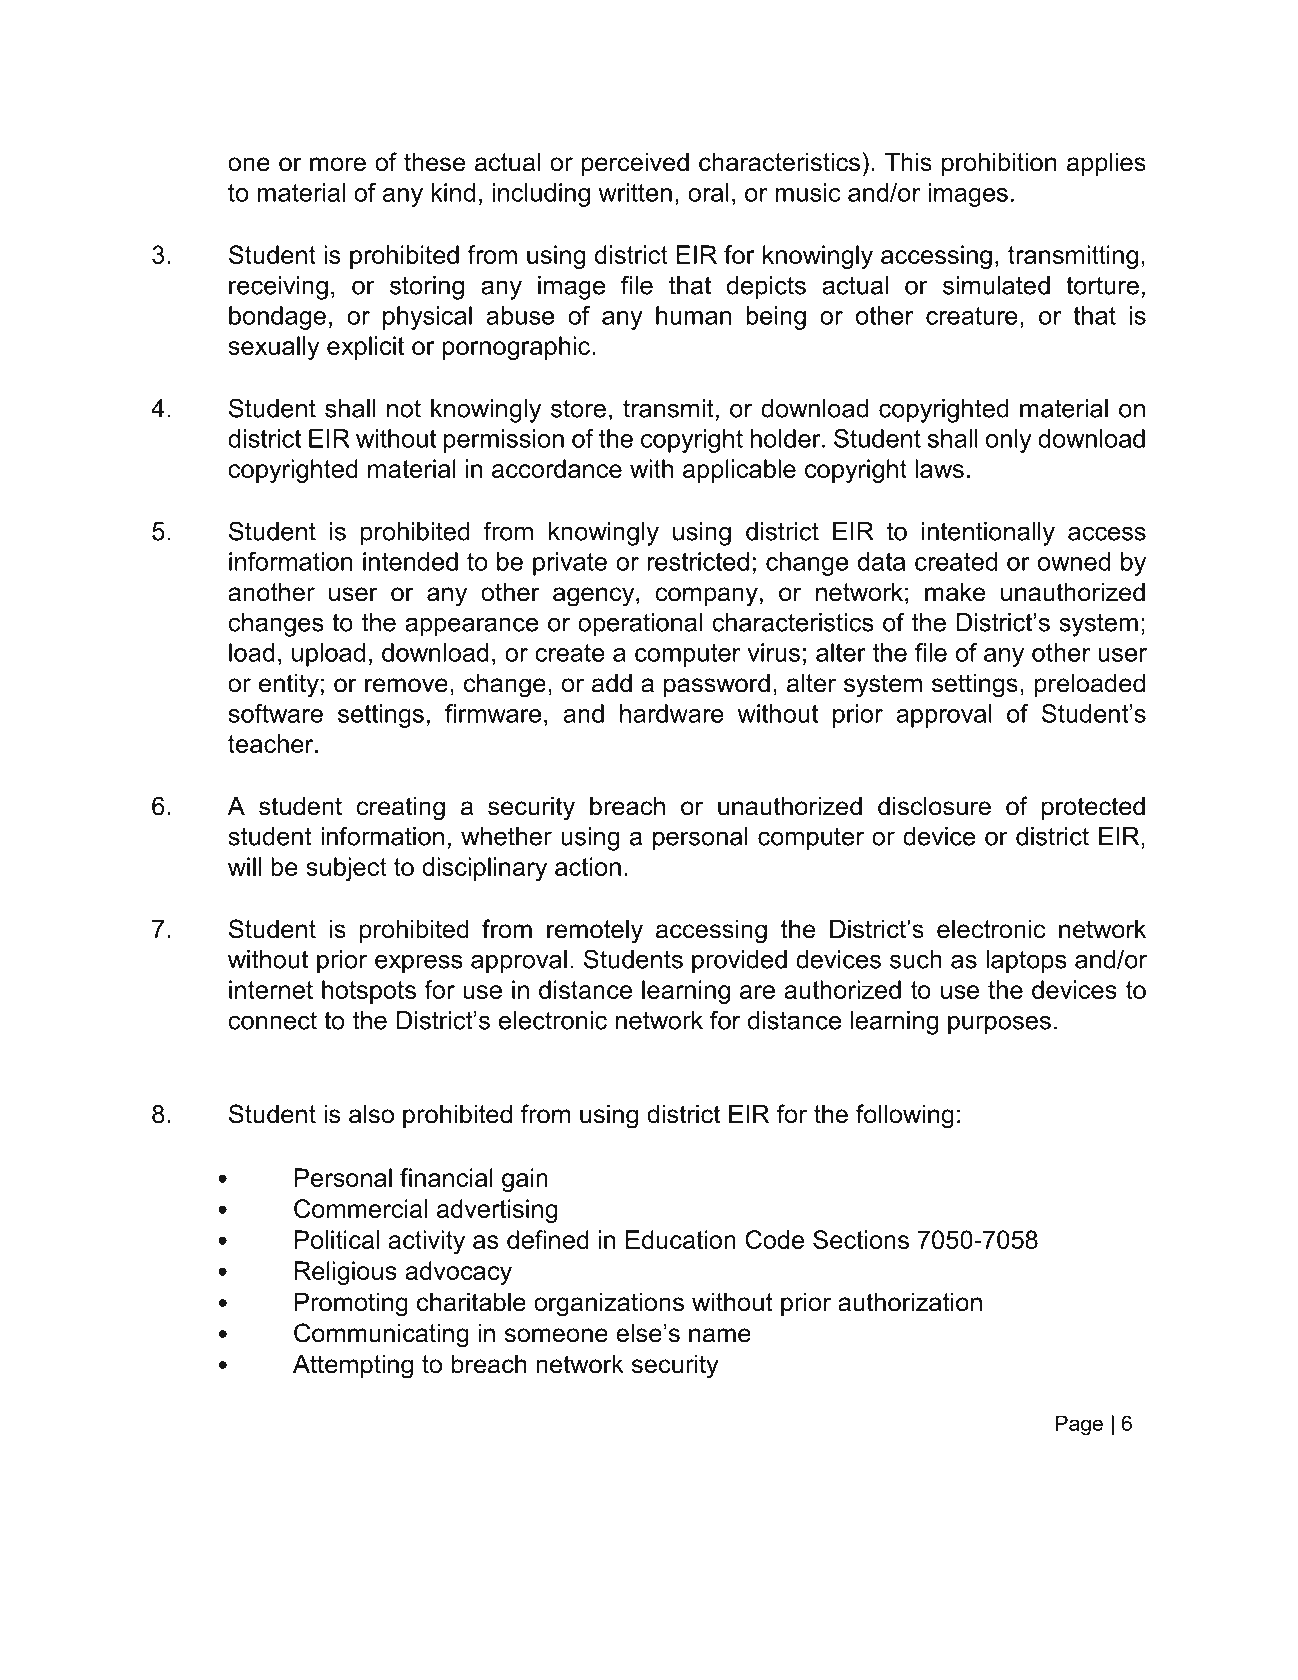 Image resolution: width=1298 pixels, height=1680 pixels. Describe the element at coordinates (410, 561) in the document. I see `intended` at that location.
